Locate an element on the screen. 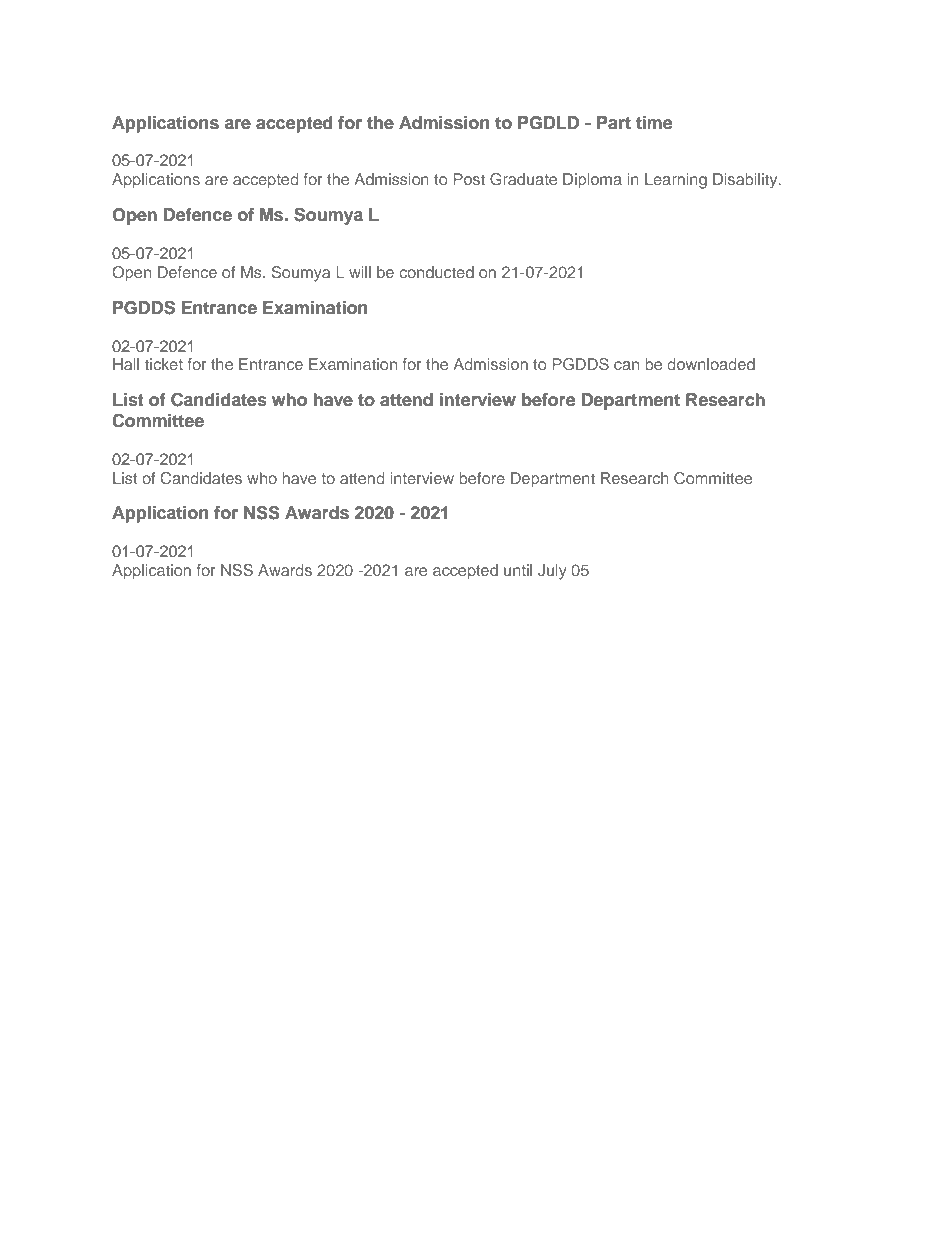 The height and width of the screenshot is (1233, 952). time is located at coordinates (654, 123).
